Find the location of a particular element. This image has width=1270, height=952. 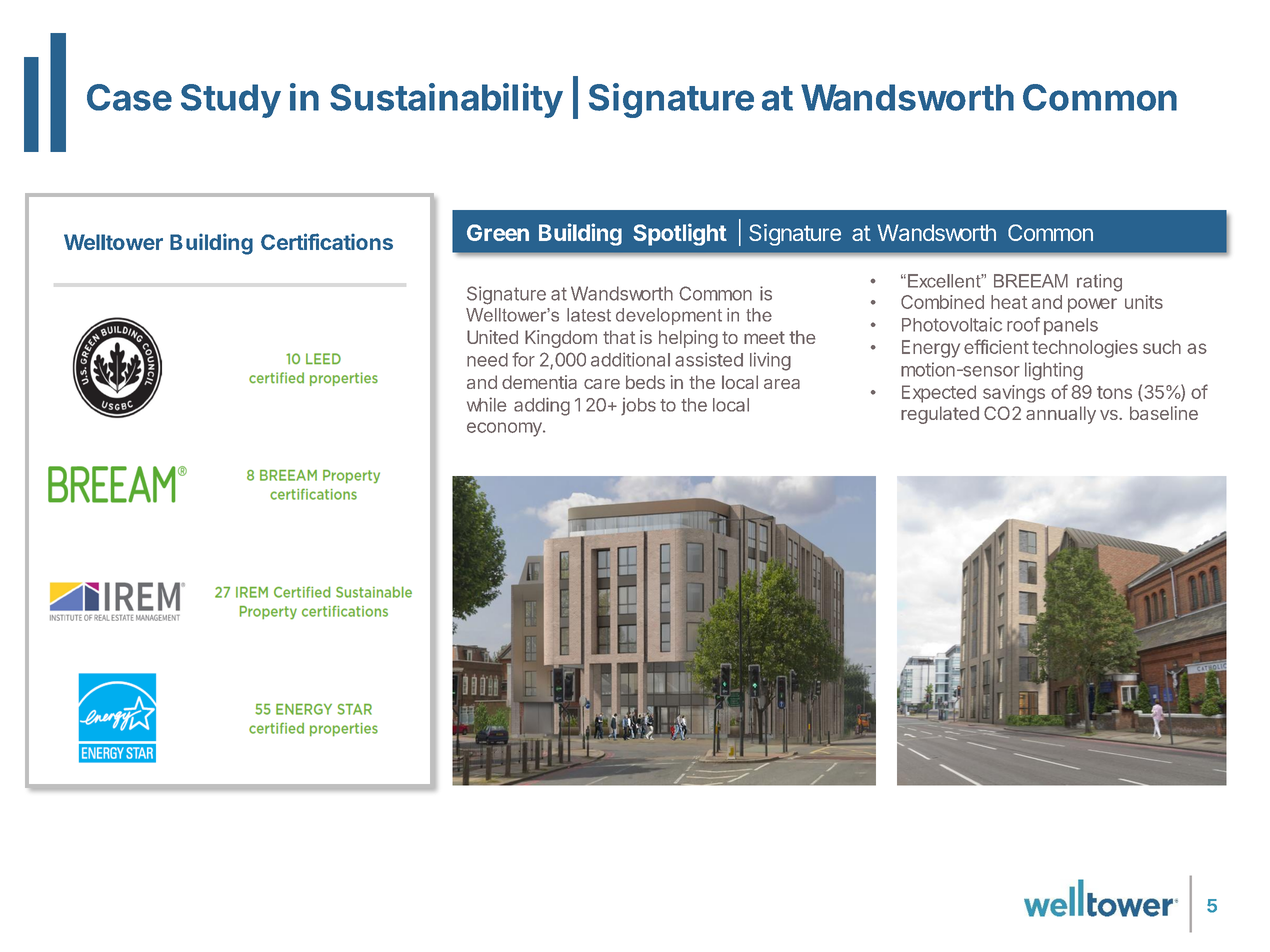

Sustainability is located at coordinates (446, 100).
